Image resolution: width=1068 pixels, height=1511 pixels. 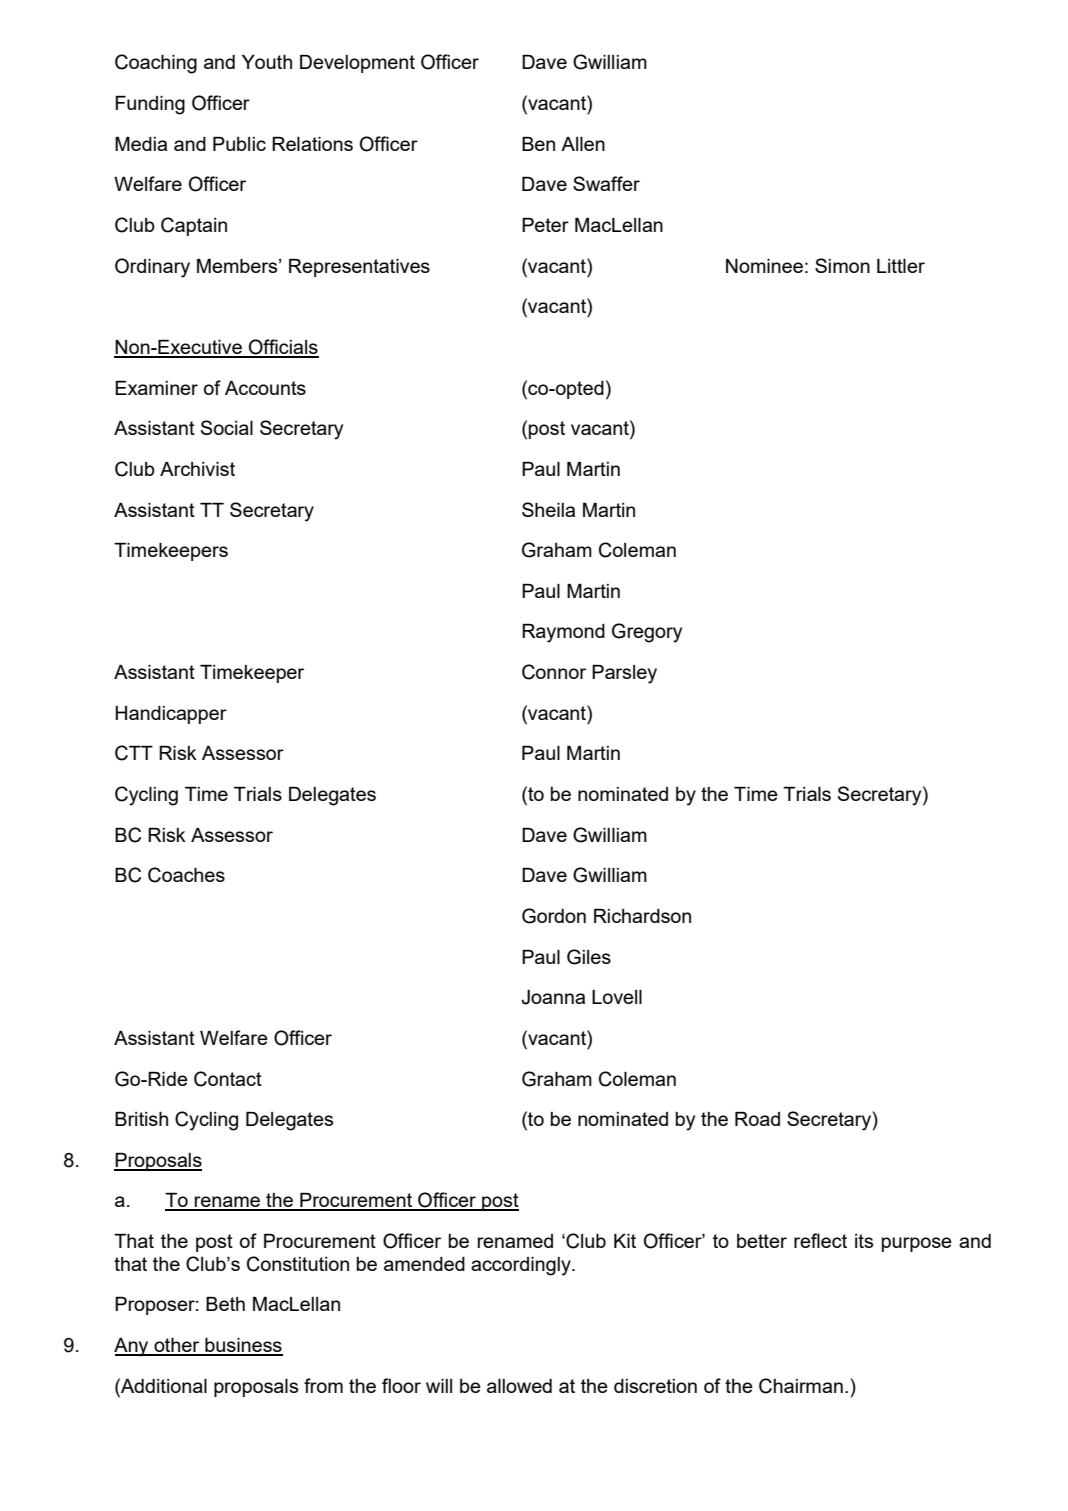 What do you see at coordinates (554, 672) in the screenshot?
I see `Connor` at bounding box center [554, 672].
